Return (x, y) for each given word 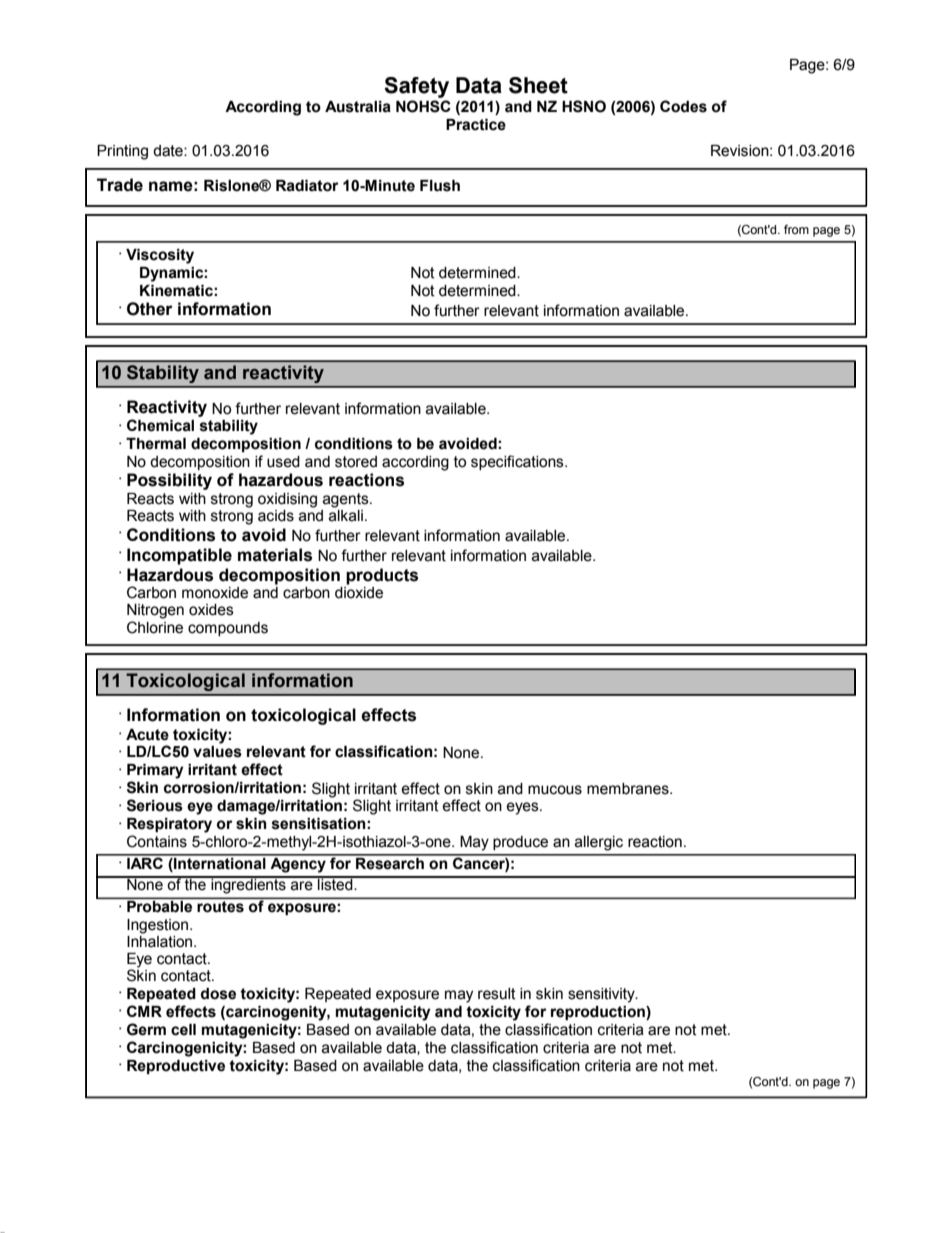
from (796, 229)
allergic (599, 843)
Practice (476, 125)
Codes (683, 106)
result (497, 994)
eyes (523, 808)
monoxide (215, 593)
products (382, 576)
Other (150, 309)
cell (183, 1030)
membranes (629, 789)
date (169, 151)
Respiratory (169, 825)
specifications (518, 462)
